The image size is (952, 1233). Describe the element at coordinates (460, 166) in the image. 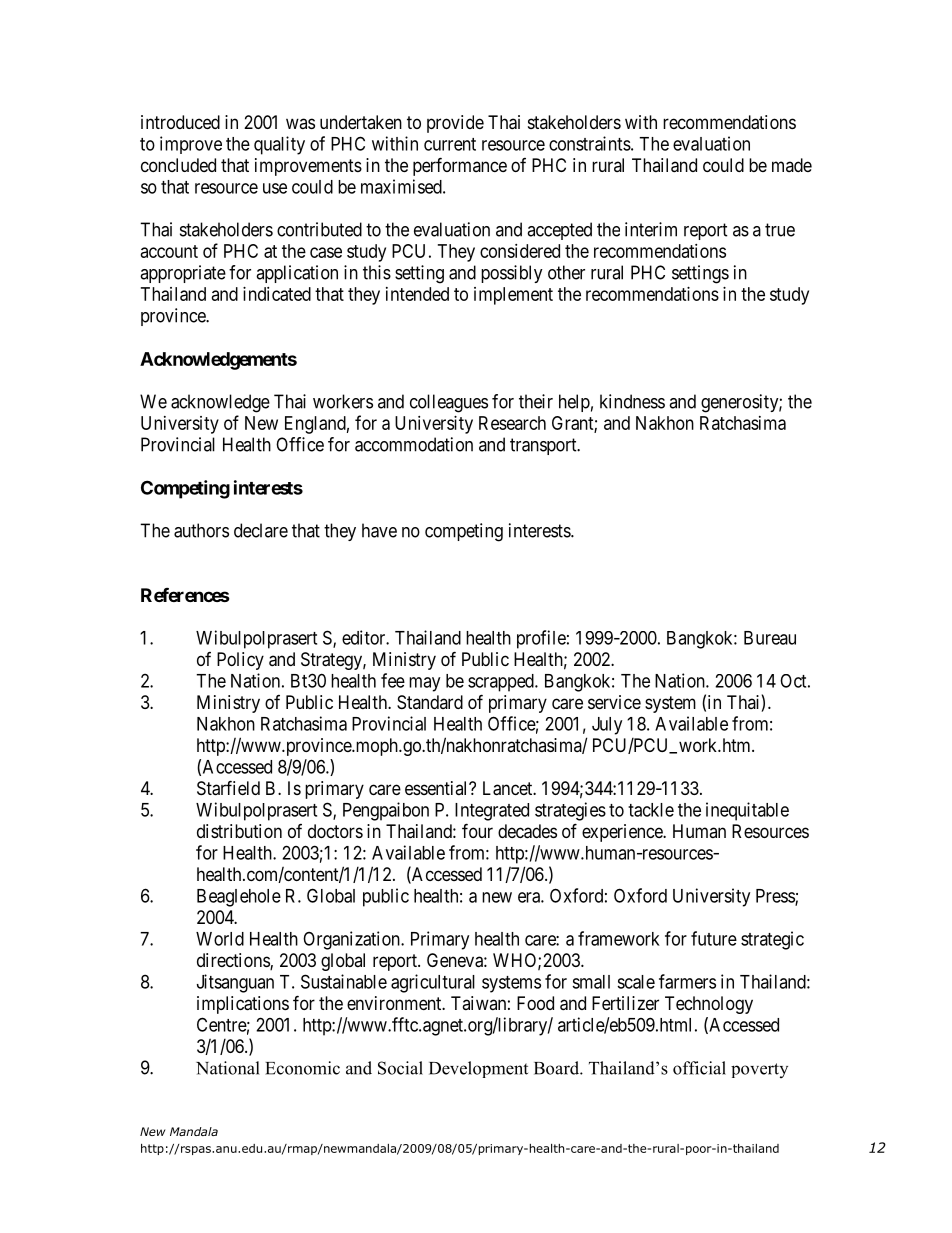

I see `performance` at that location.
